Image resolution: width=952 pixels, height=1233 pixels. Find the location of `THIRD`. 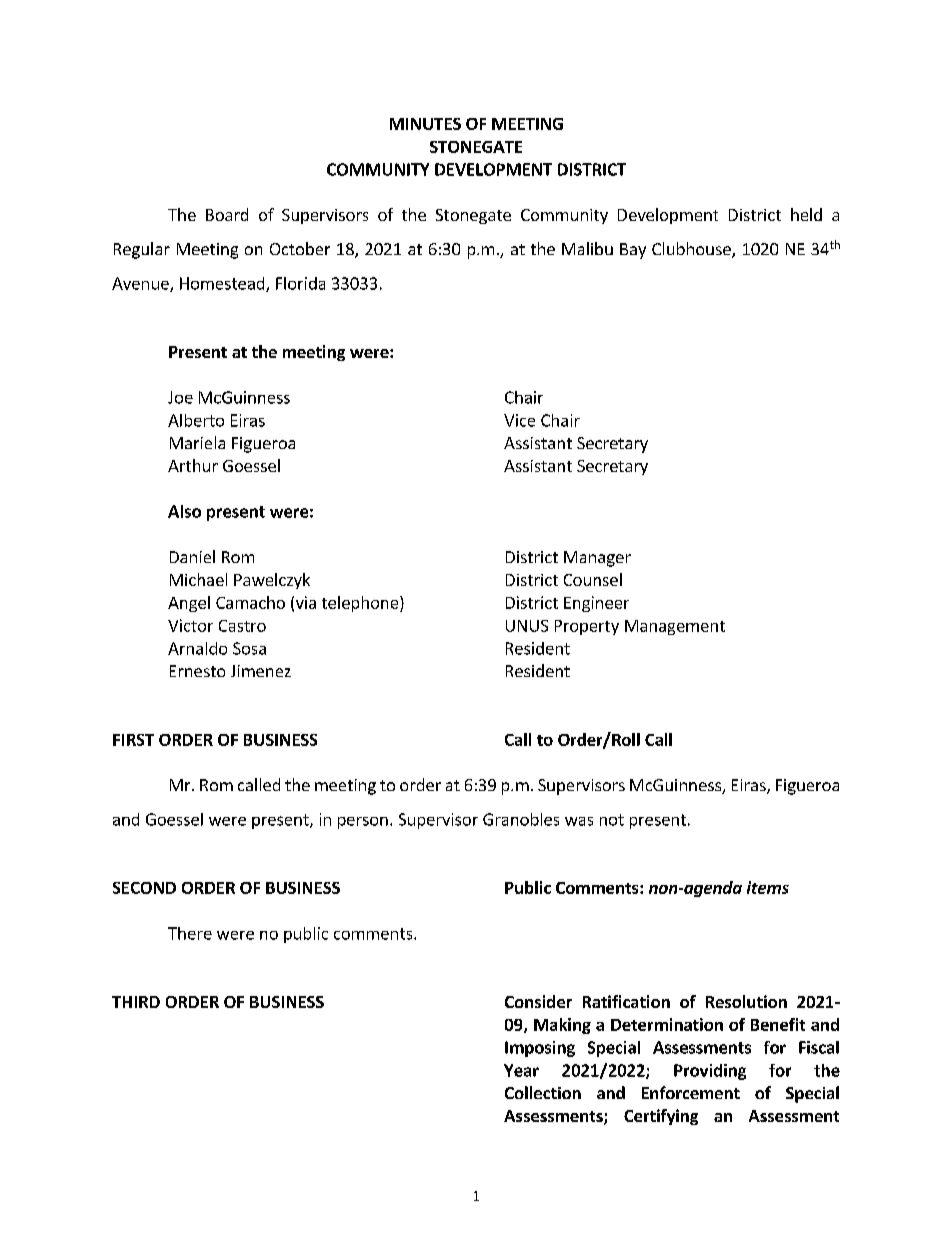

THIRD is located at coordinates (136, 1002).
